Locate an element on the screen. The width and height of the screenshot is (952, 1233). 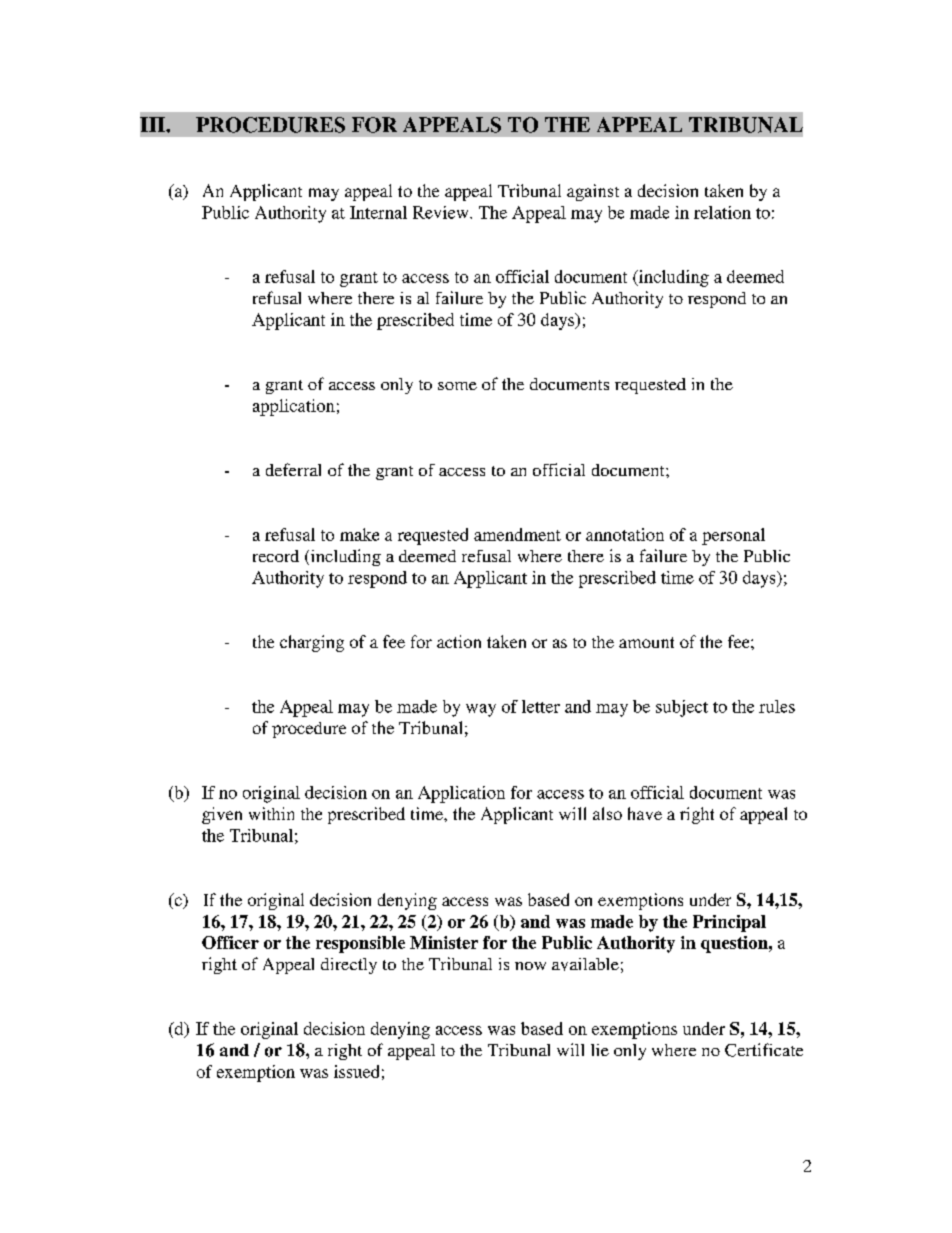
relation is located at coordinates (722, 212).
